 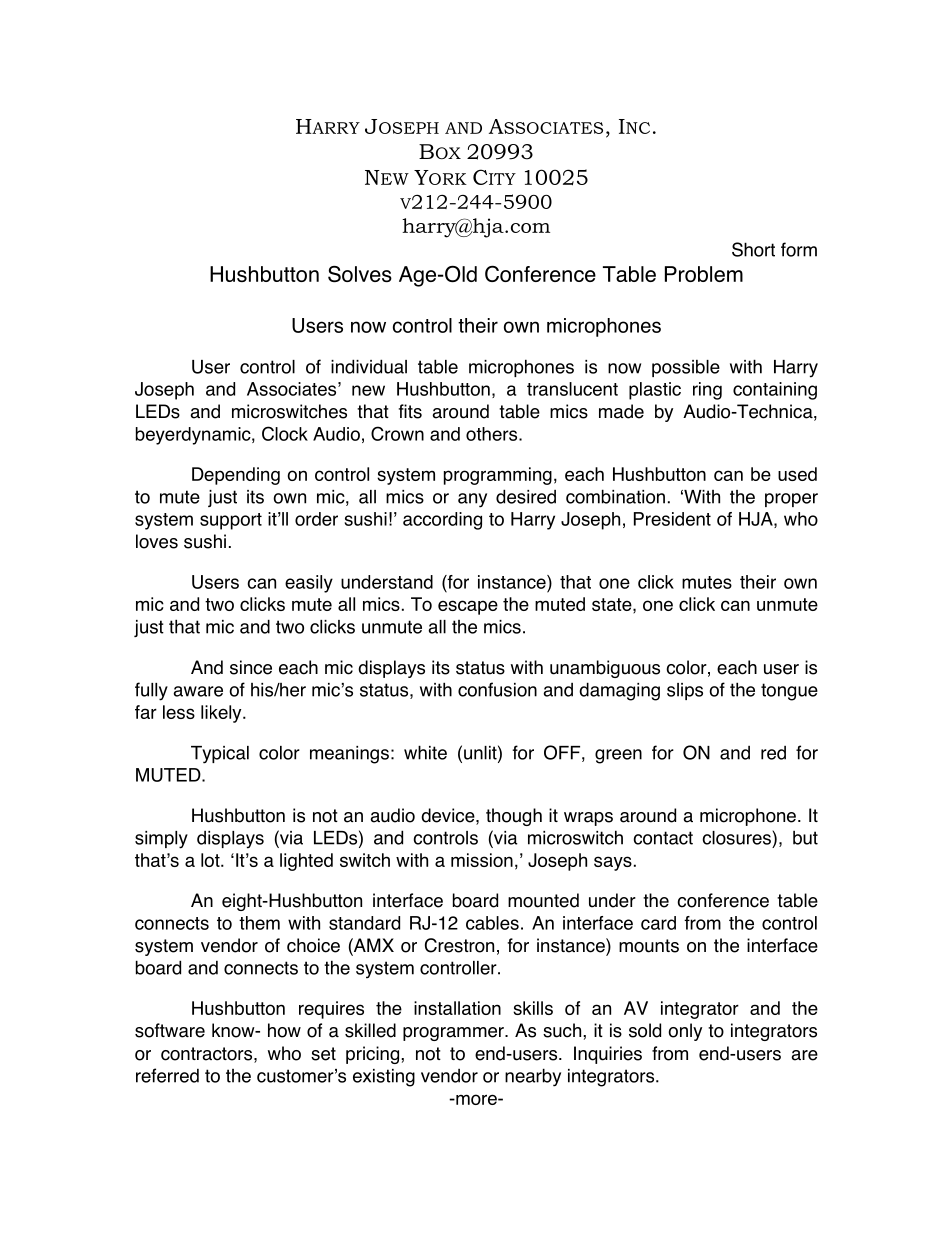 What do you see at coordinates (360, 274) in the screenshot?
I see `Solves` at bounding box center [360, 274].
